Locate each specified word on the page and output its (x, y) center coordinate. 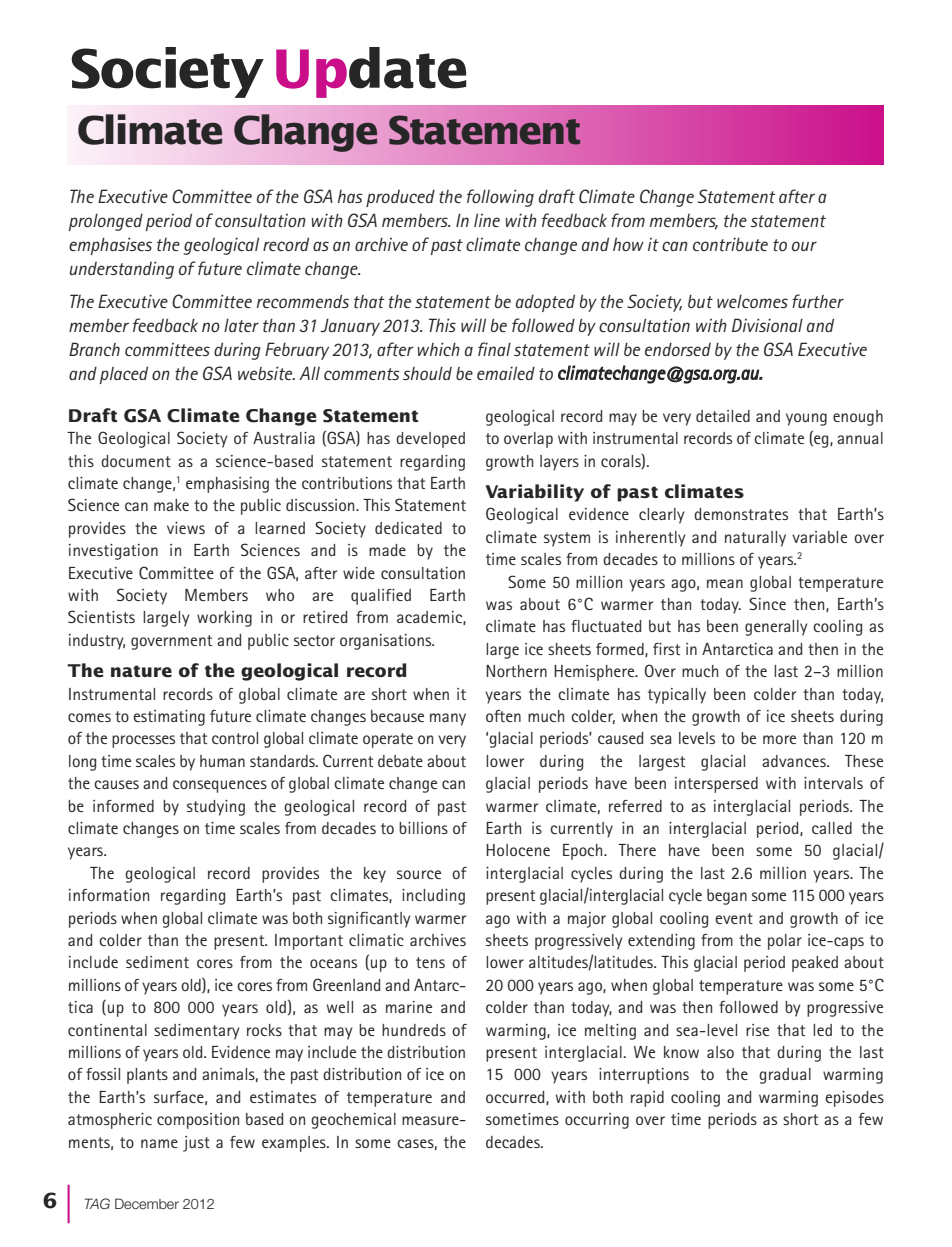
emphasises (110, 246)
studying (216, 808)
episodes (854, 1099)
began (727, 897)
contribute (730, 244)
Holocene (518, 850)
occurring (597, 1121)
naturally (755, 539)
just (196, 1144)
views (186, 528)
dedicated (408, 528)
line (487, 220)
